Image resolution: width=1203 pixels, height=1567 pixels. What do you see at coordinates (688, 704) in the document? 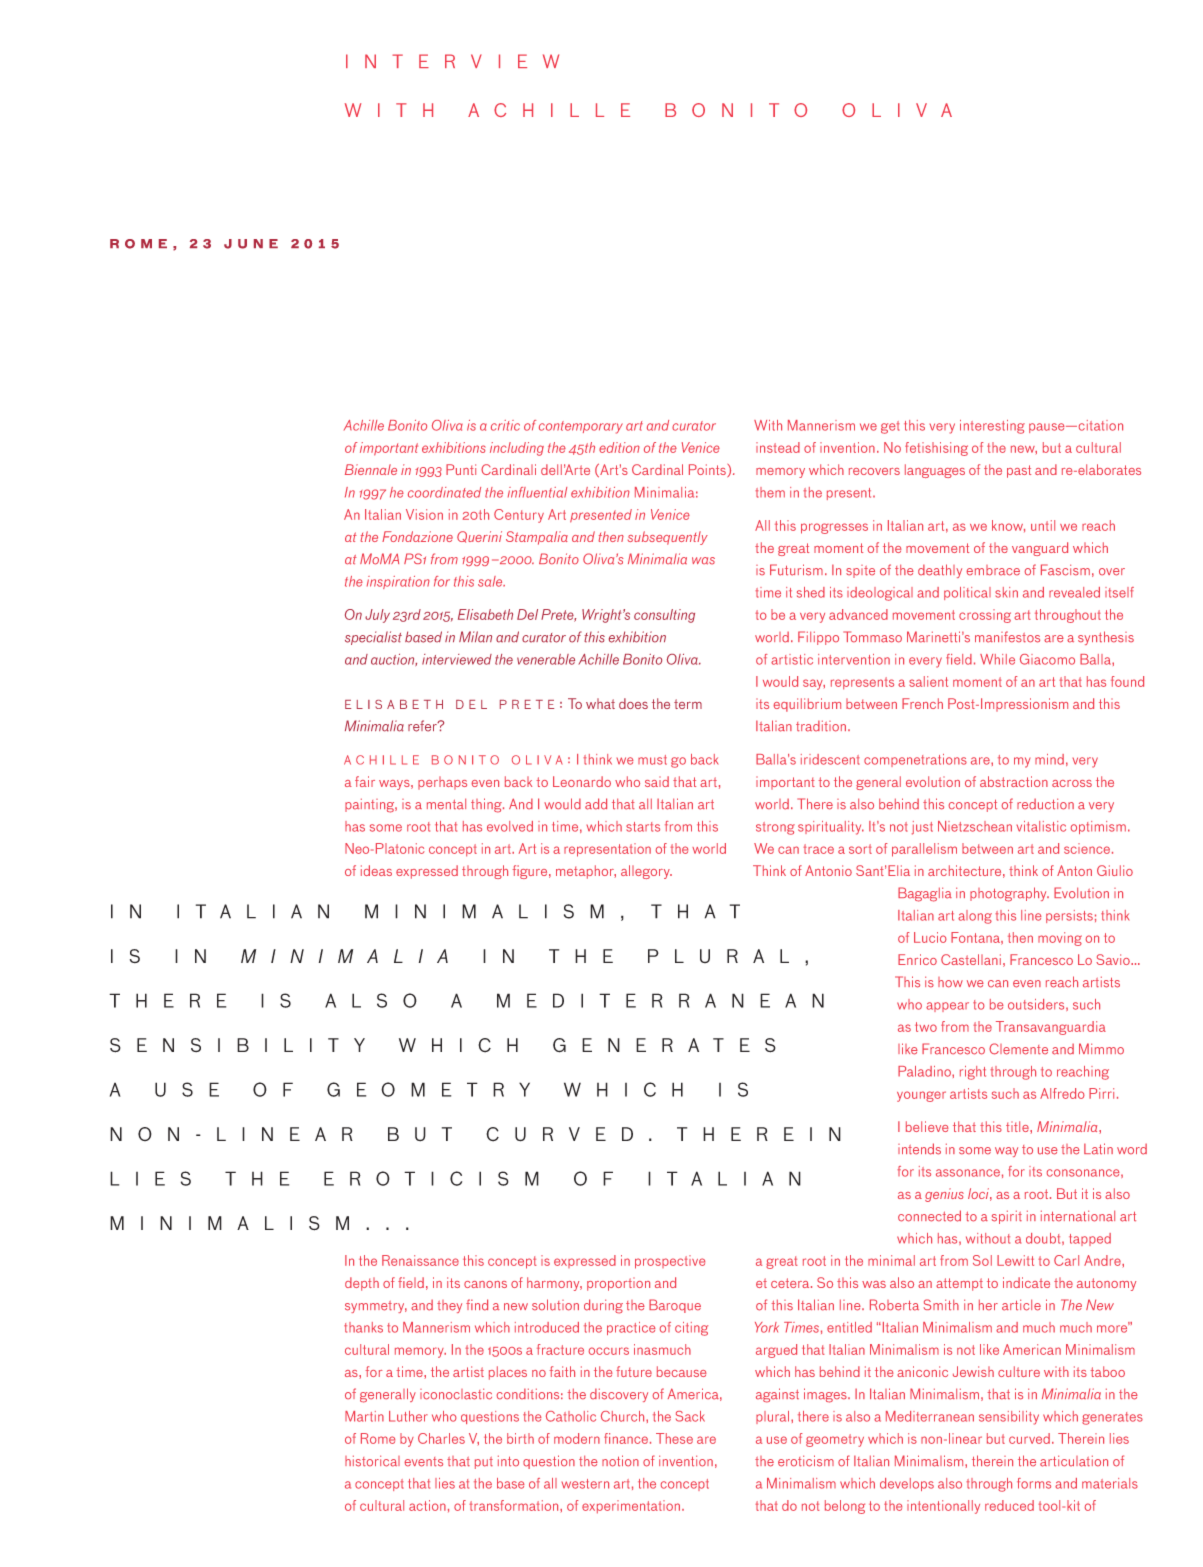
I see `term` at bounding box center [688, 704].
